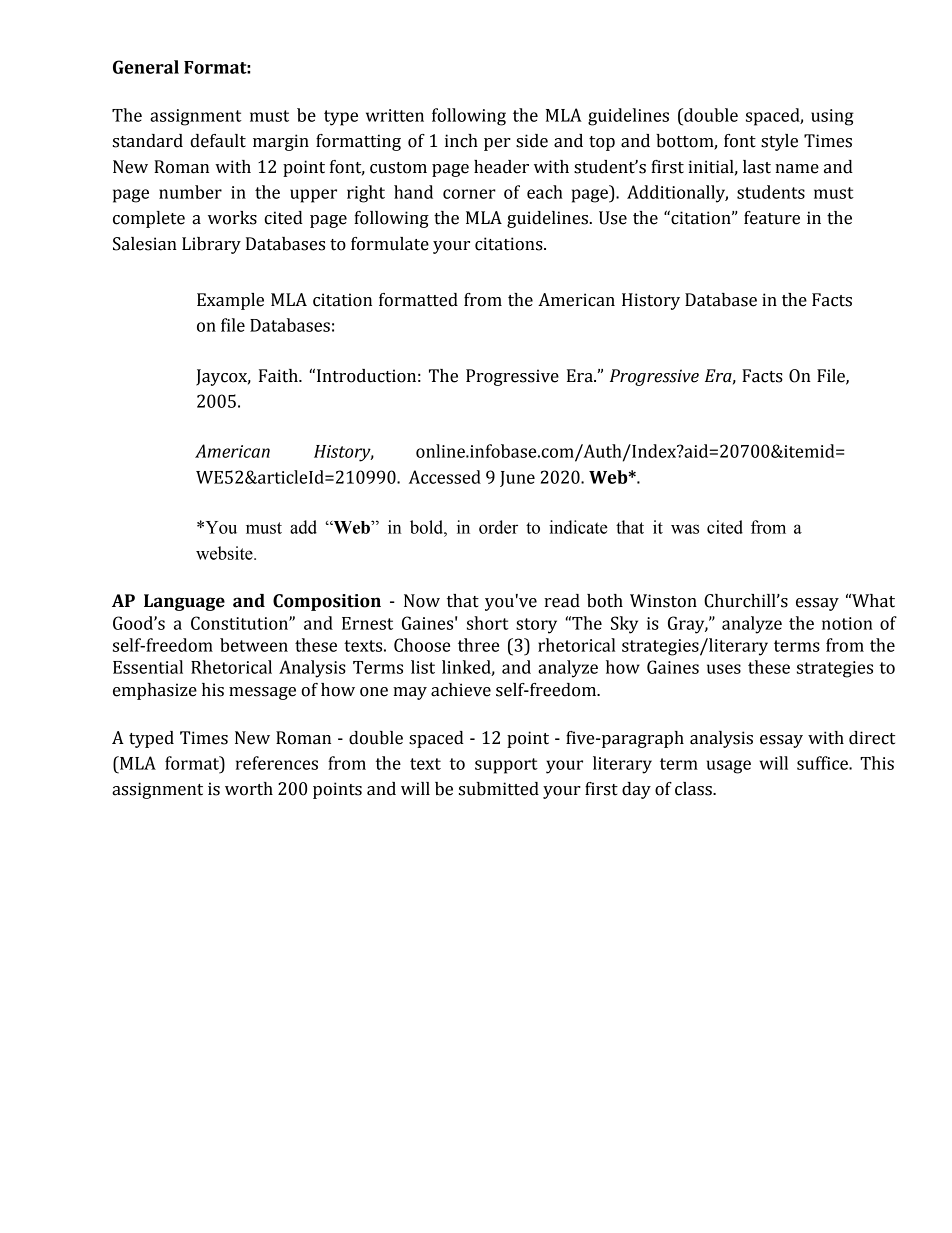  What do you see at coordinates (211, 245) in the screenshot?
I see `Library` at bounding box center [211, 245].
